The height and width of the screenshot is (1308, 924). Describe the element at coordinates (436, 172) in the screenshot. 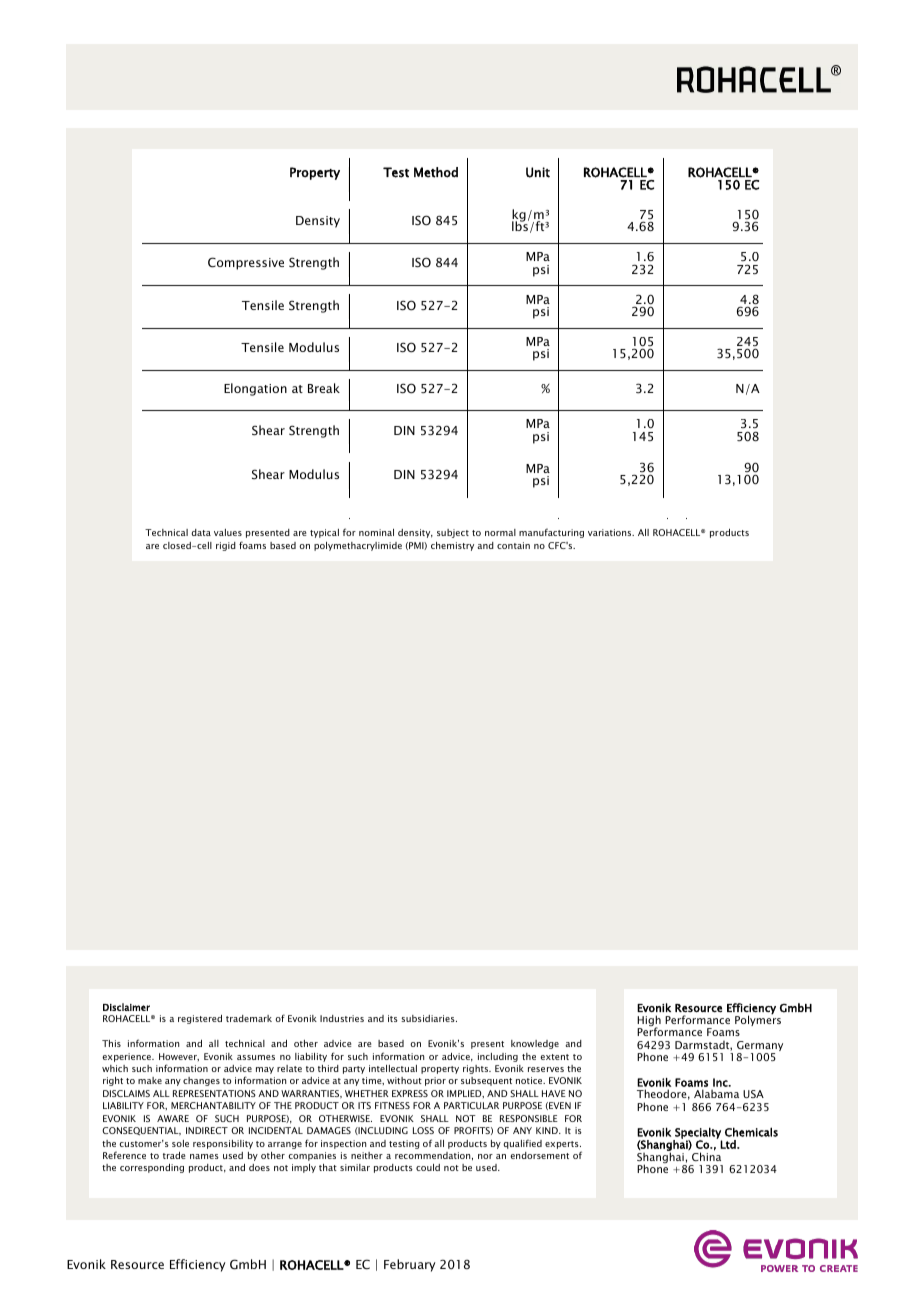

I see `Method` at that location.
